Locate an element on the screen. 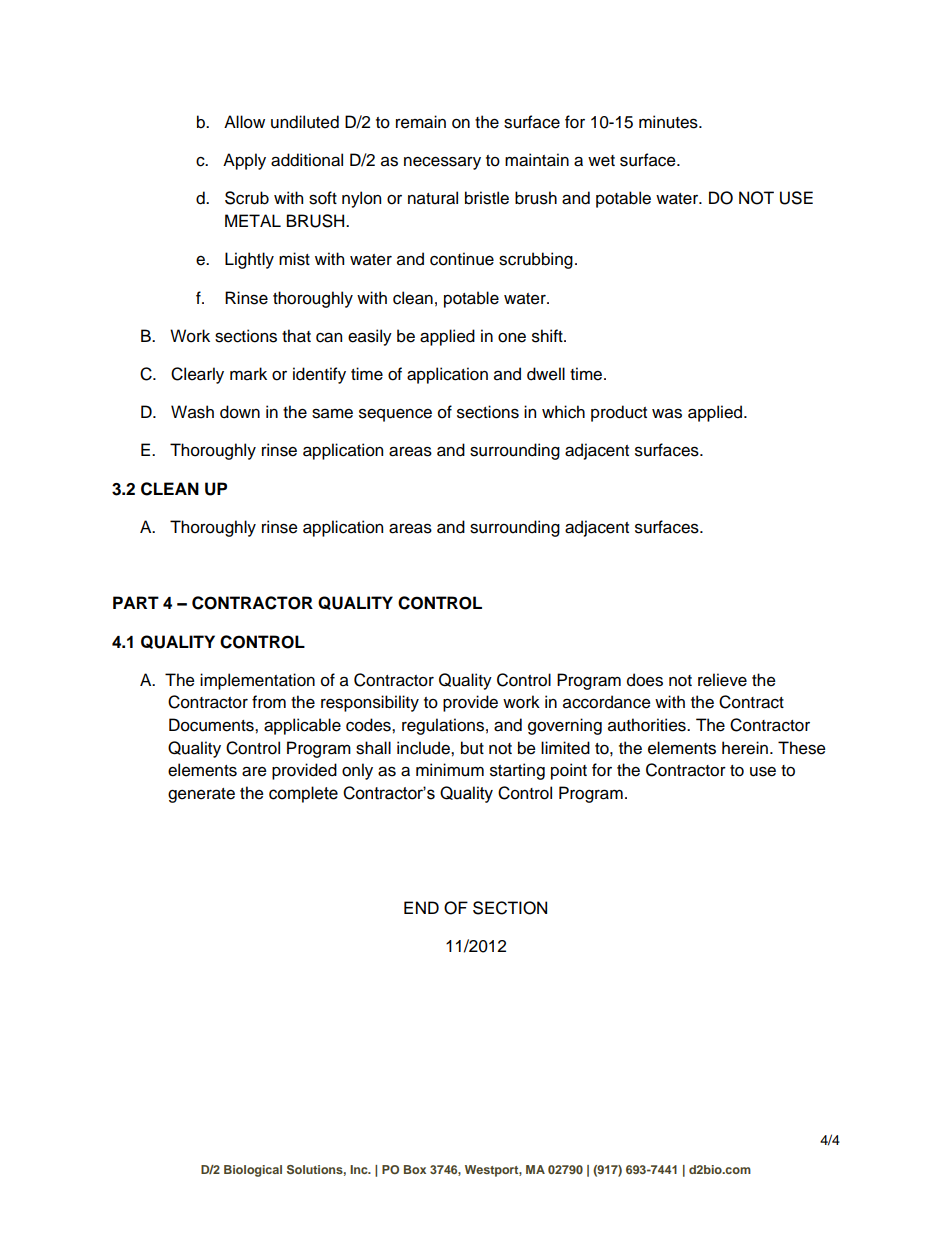 Image resolution: width=952 pixels, height=1233 pixels. necessary is located at coordinates (442, 163).
